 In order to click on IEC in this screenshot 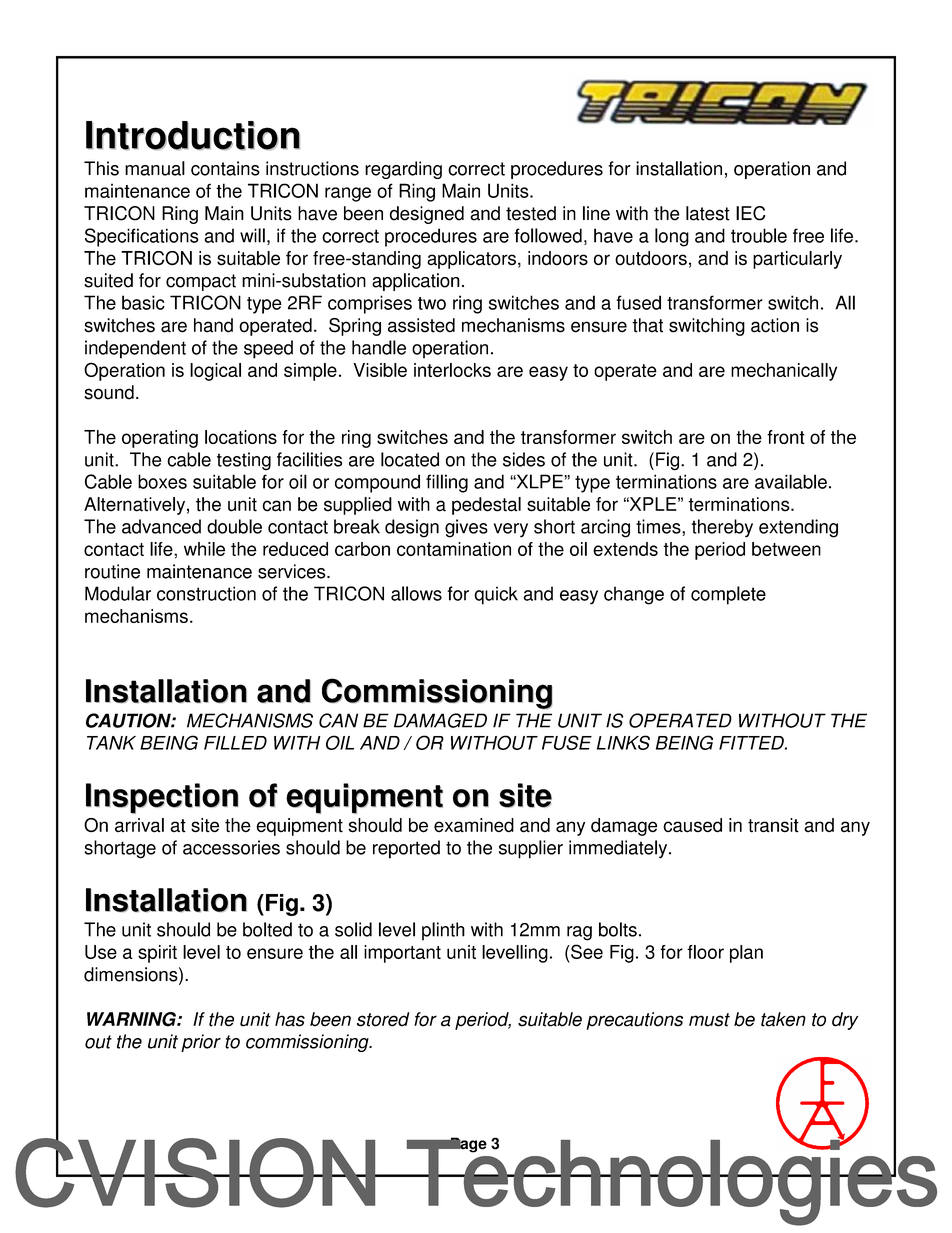, I will do `click(750, 213)`.
